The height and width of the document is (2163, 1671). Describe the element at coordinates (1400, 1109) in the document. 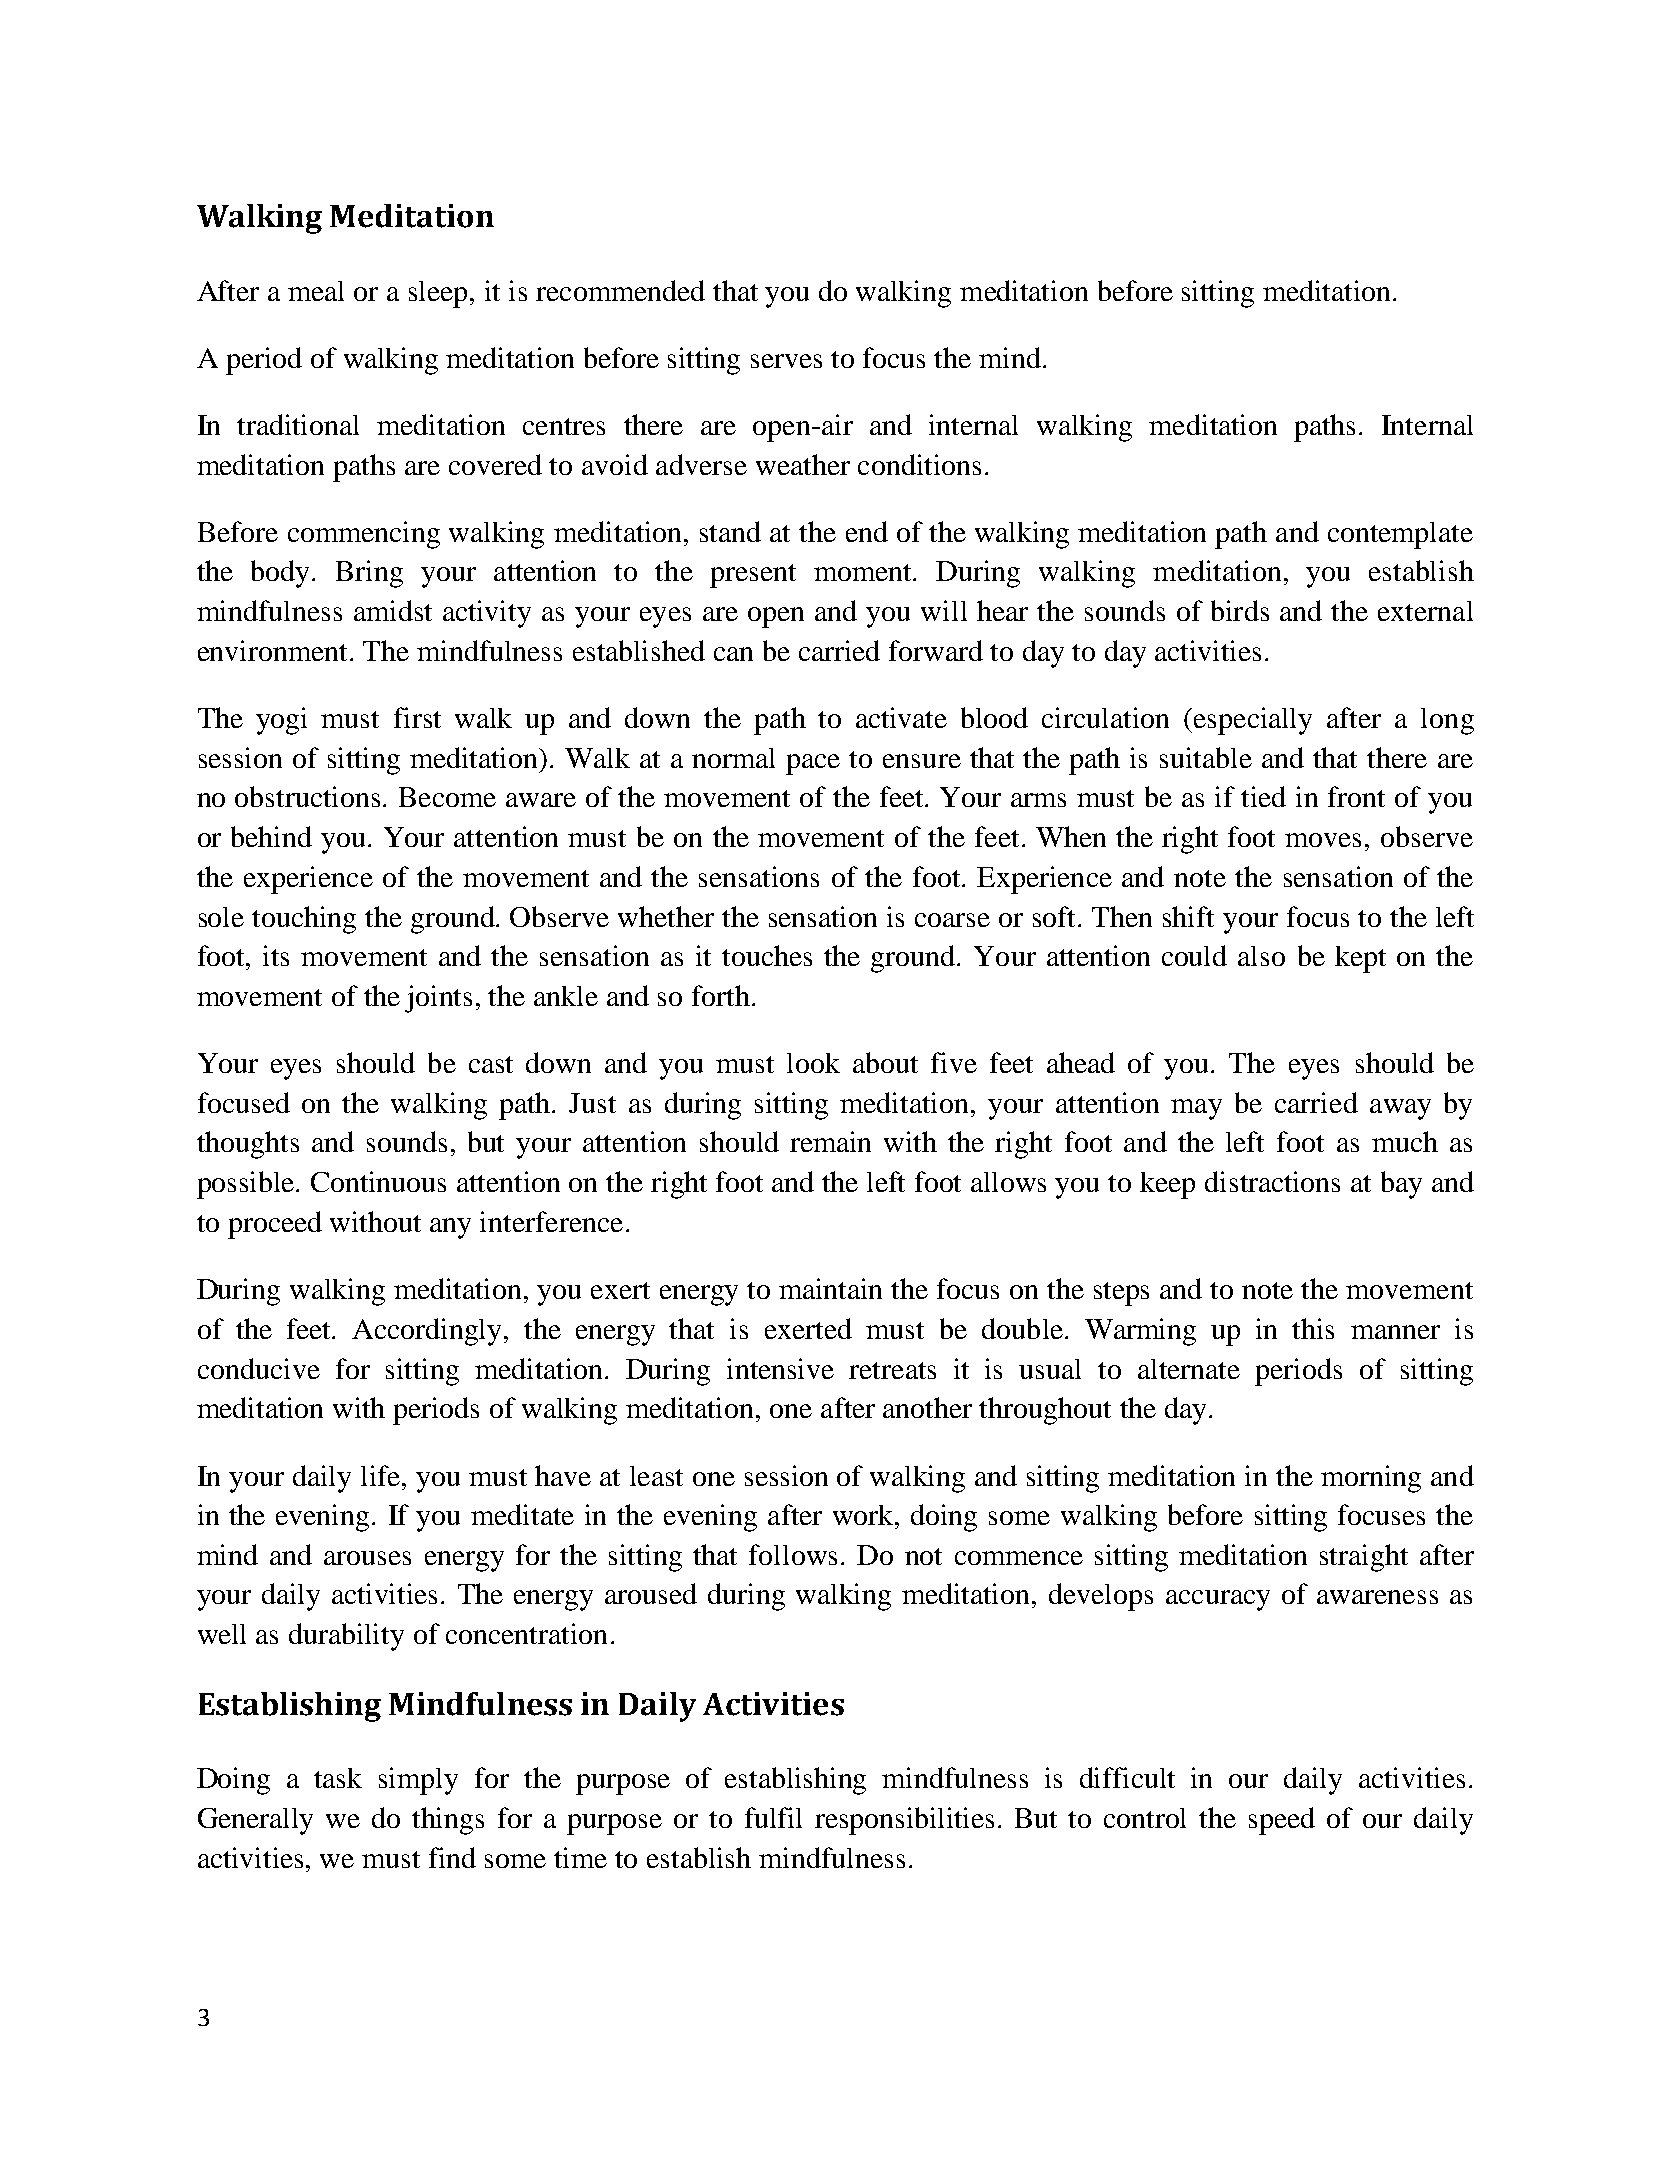

I see `away` at that location.
